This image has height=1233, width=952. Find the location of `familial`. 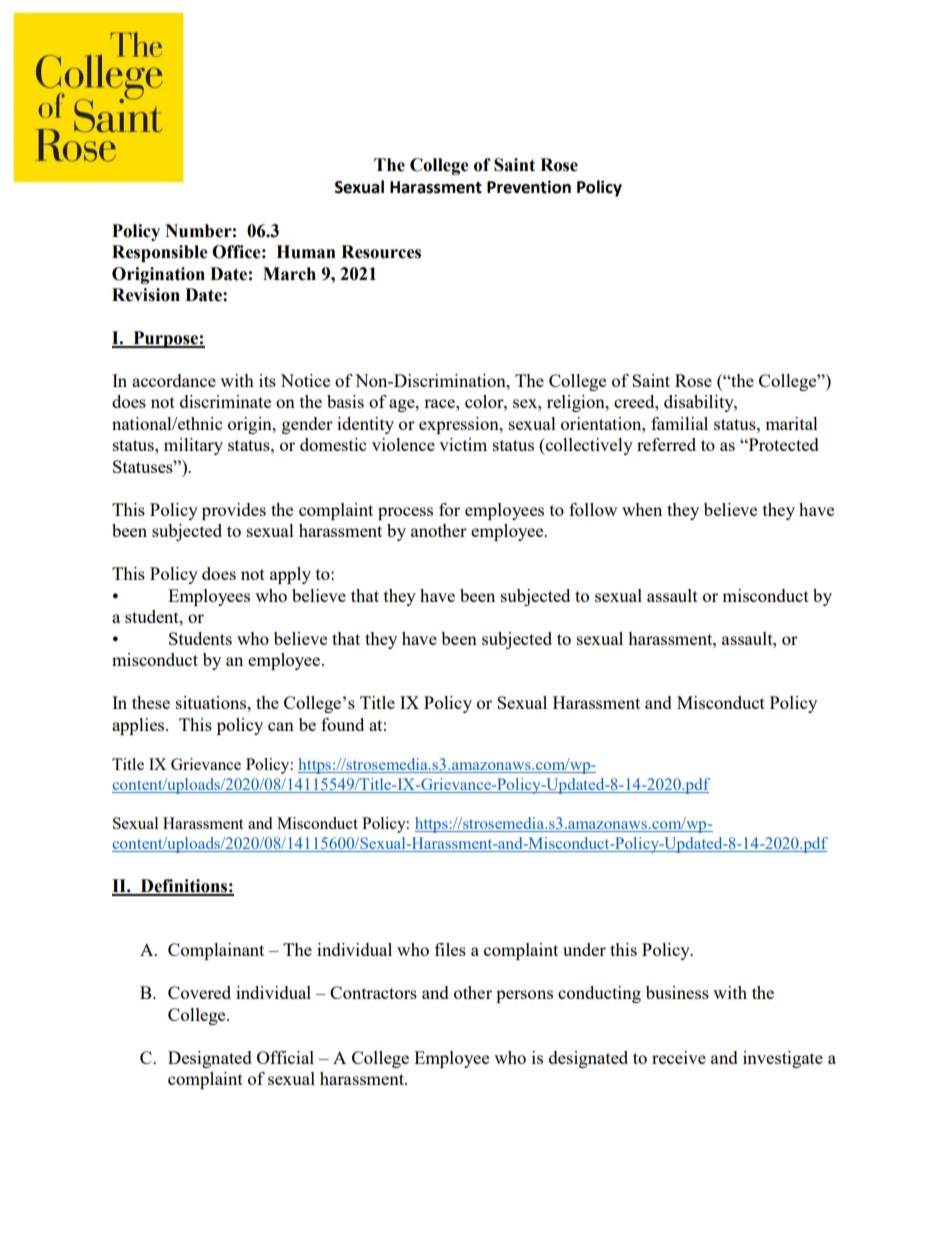

familial is located at coordinates (679, 423).
